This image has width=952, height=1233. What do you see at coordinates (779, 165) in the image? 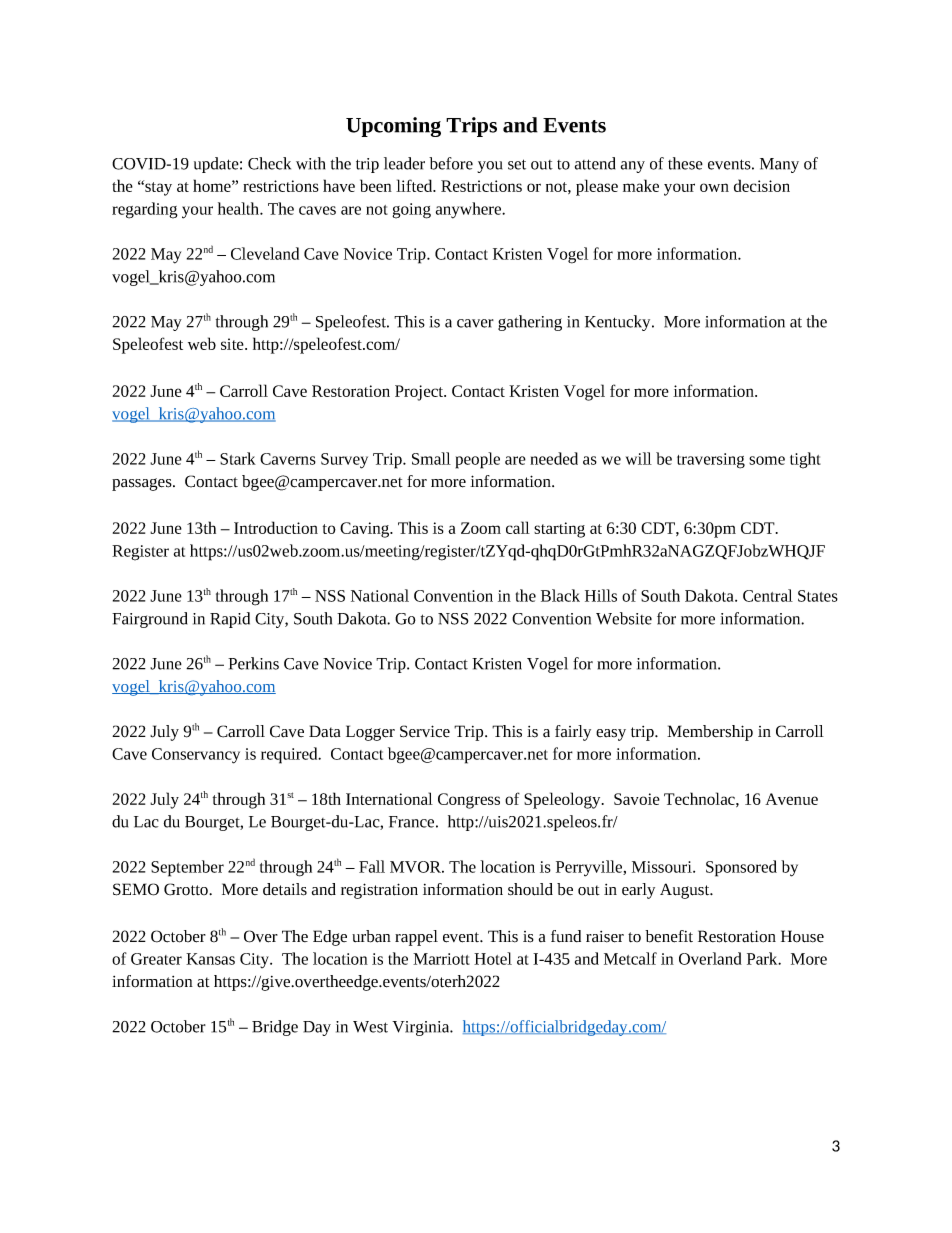
I see `Many` at bounding box center [779, 165].
